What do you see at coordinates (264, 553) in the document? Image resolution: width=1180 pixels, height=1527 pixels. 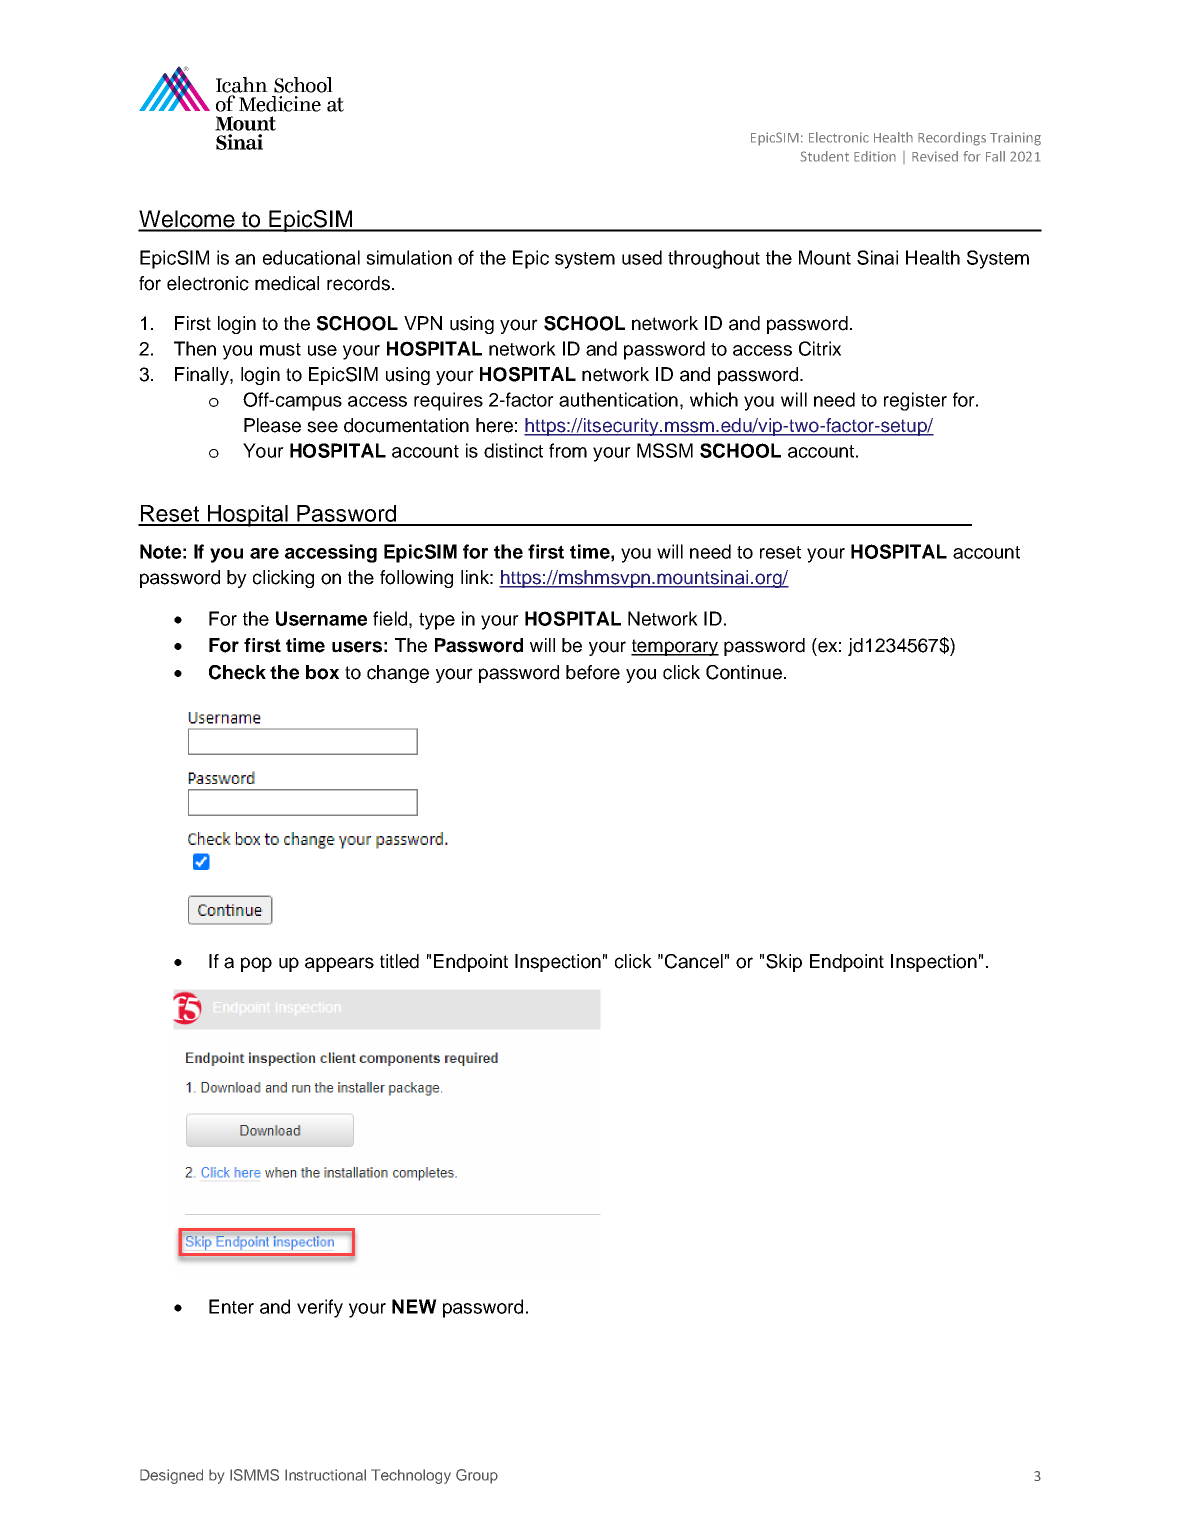 I see `are` at bounding box center [264, 553].
